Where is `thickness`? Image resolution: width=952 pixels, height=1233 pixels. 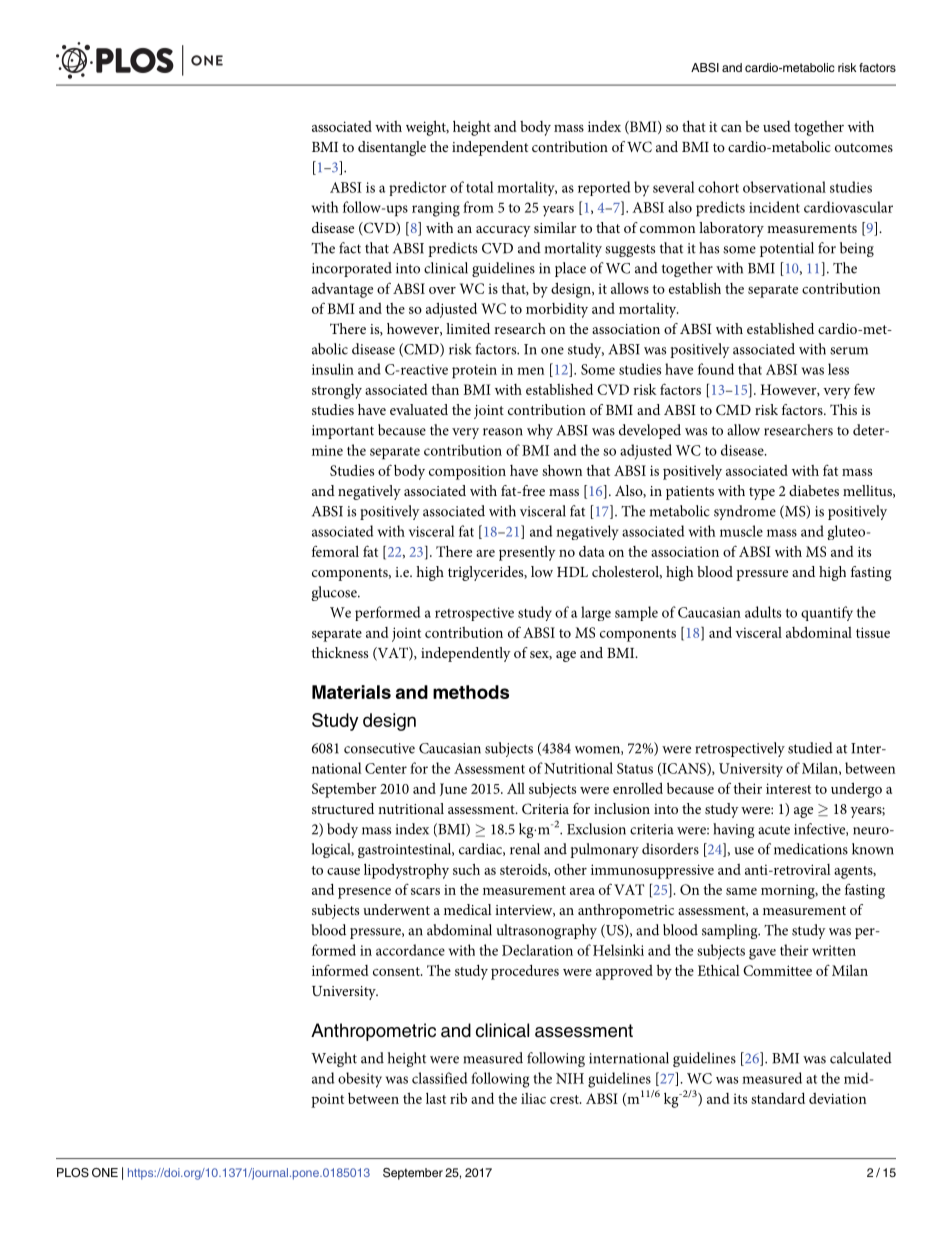
thickness is located at coordinates (339, 652).
